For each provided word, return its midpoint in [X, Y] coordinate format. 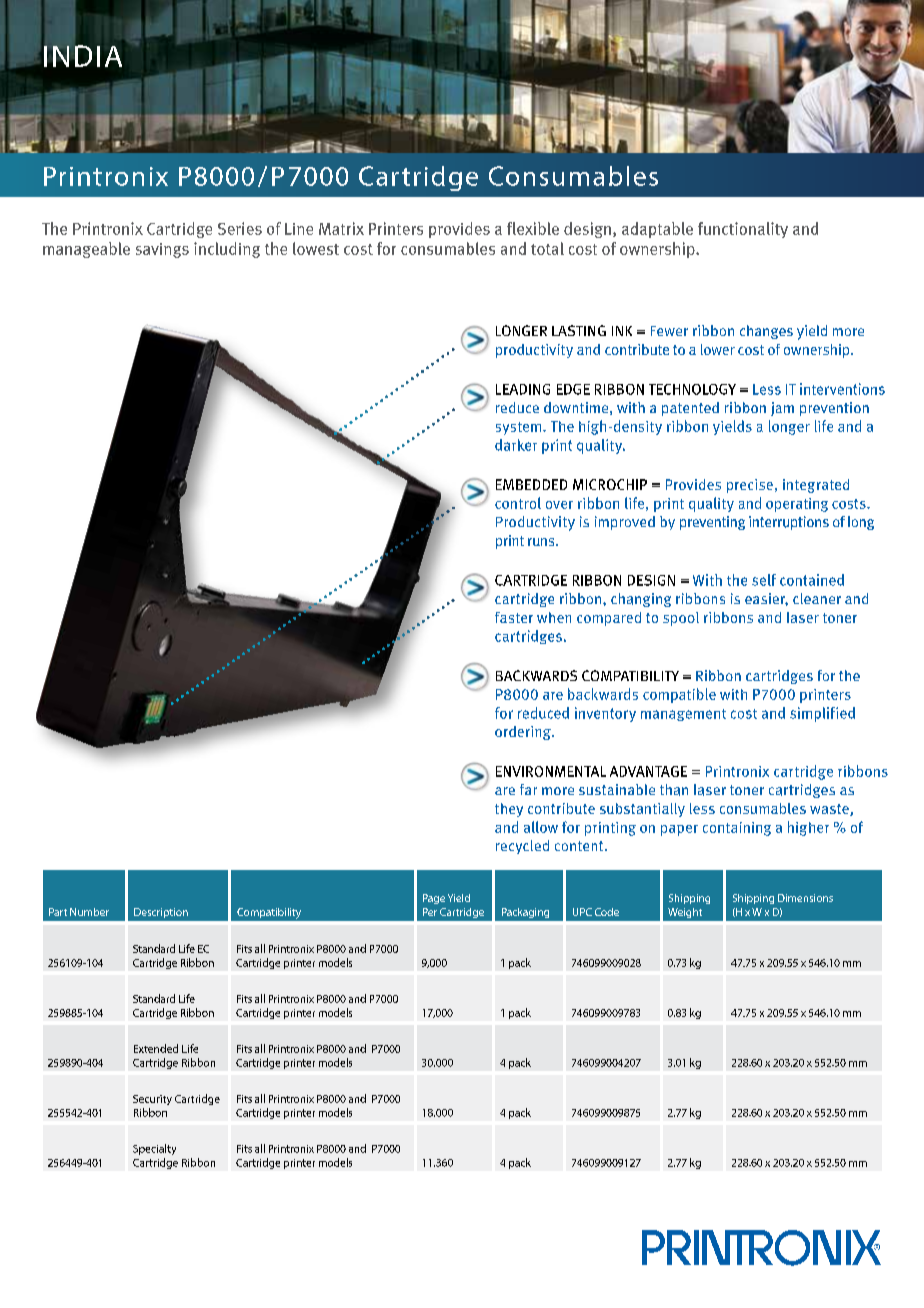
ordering [524, 733]
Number [89, 912]
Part [58, 912]
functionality [743, 230]
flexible [533, 228]
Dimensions [805, 898]
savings [162, 250]
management [683, 715]
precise [750, 486]
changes [766, 332]
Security [152, 1100]
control [518, 503]
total [547, 248]
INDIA [83, 55]
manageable [86, 250]
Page [434, 899]
